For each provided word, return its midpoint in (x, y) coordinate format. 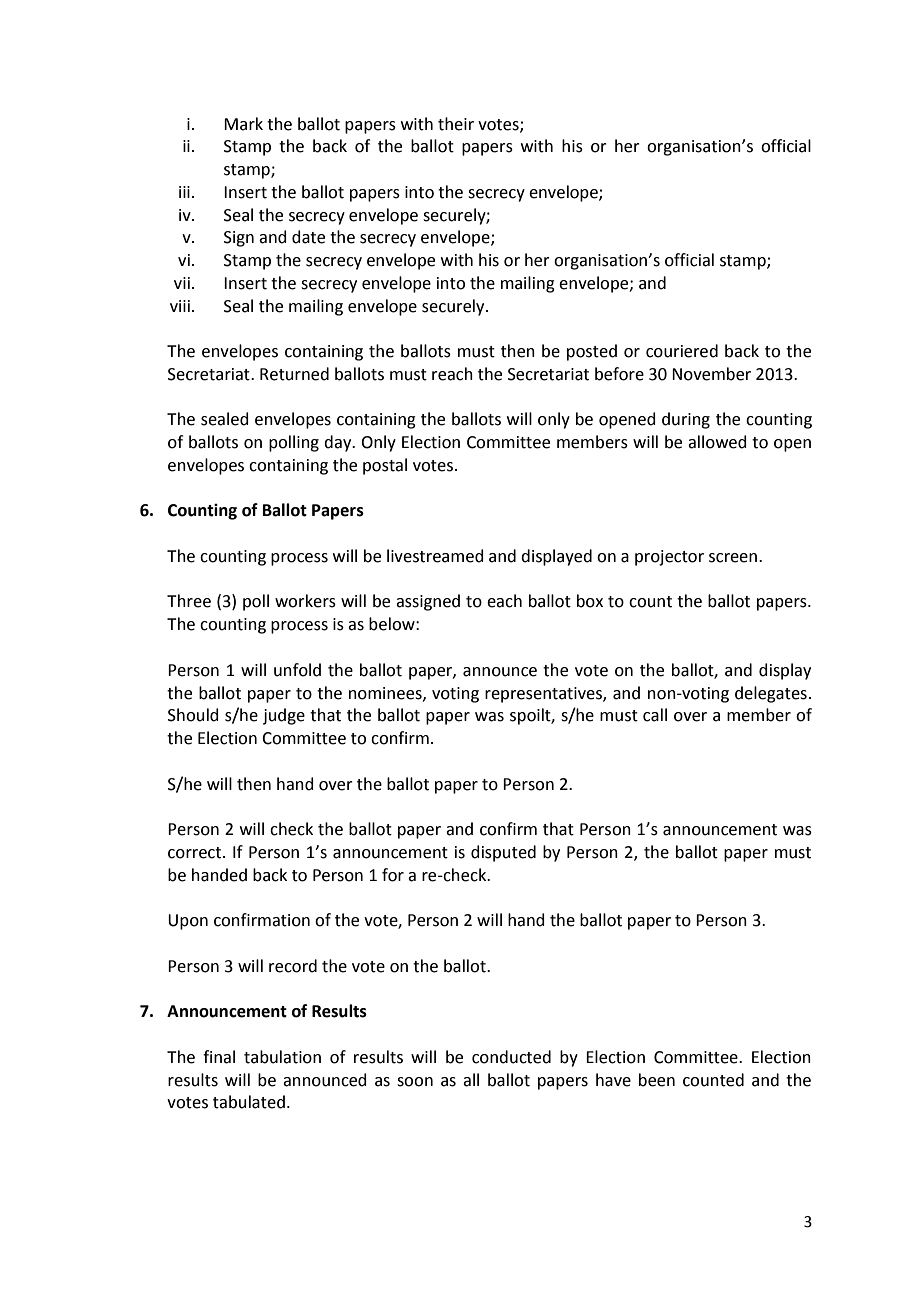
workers (305, 601)
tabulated (249, 1102)
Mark (243, 124)
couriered (682, 351)
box (590, 601)
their (456, 124)
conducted (511, 1057)
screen (734, 558)
